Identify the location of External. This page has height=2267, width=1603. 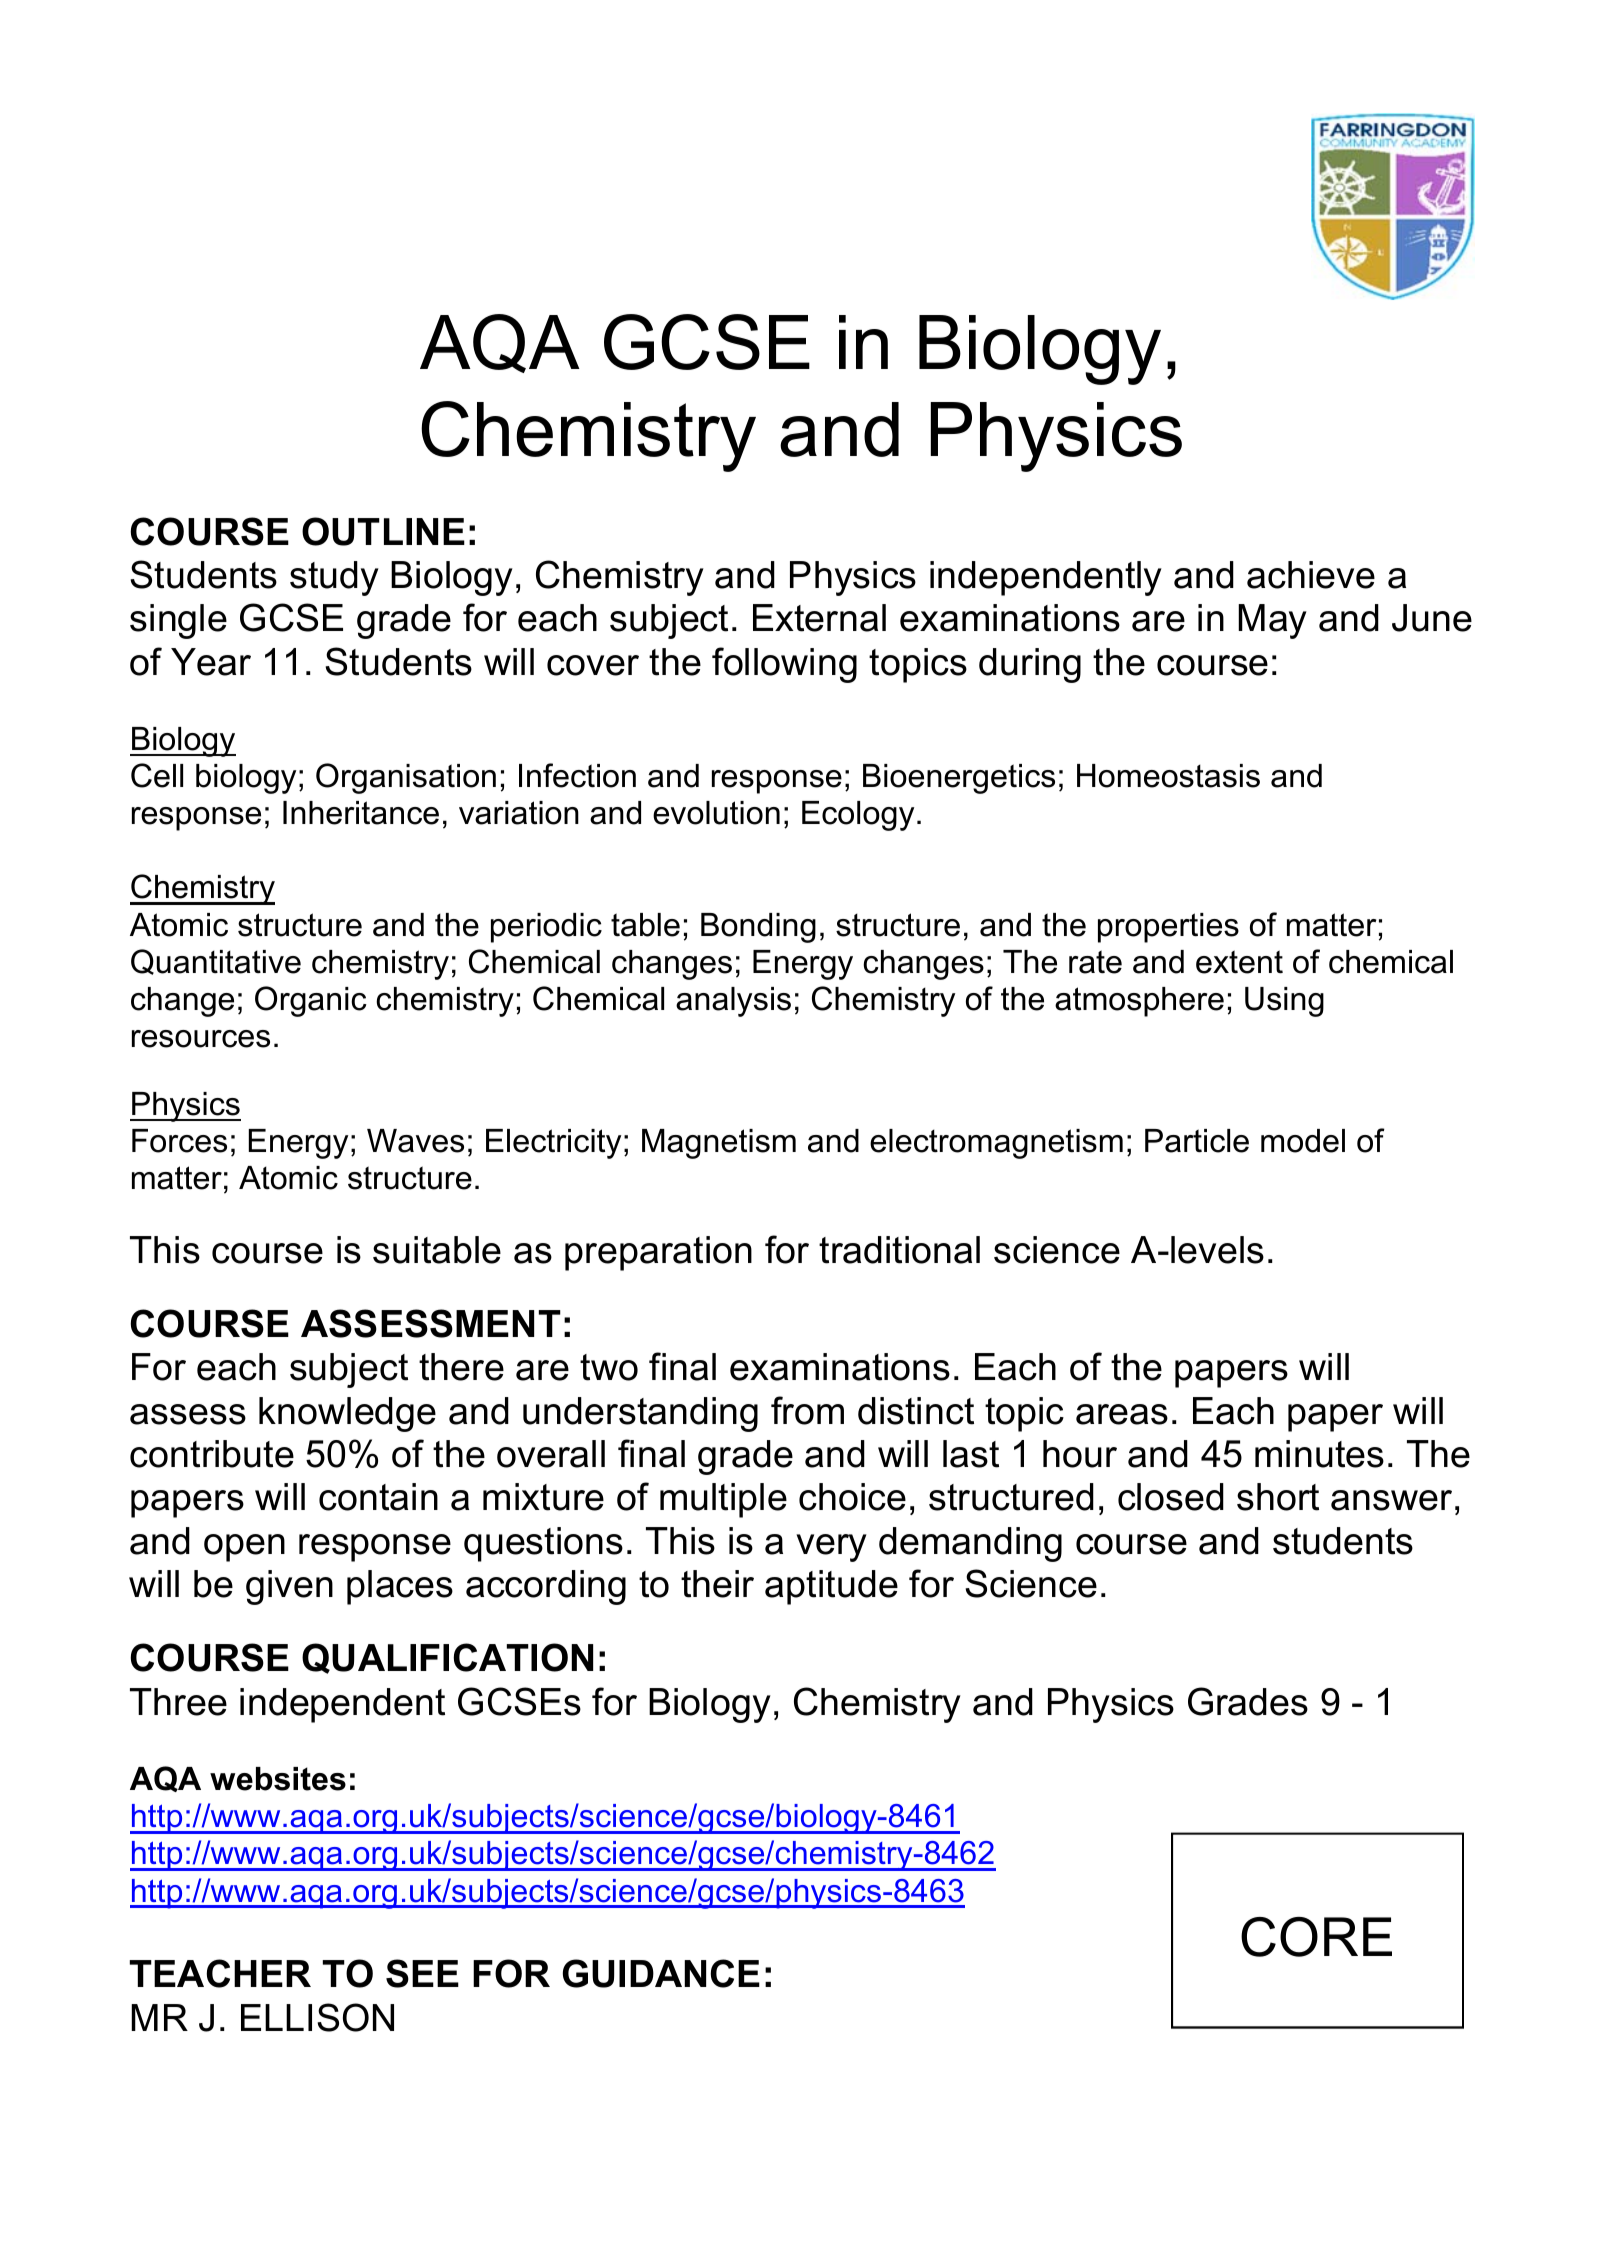
(819, 618).
